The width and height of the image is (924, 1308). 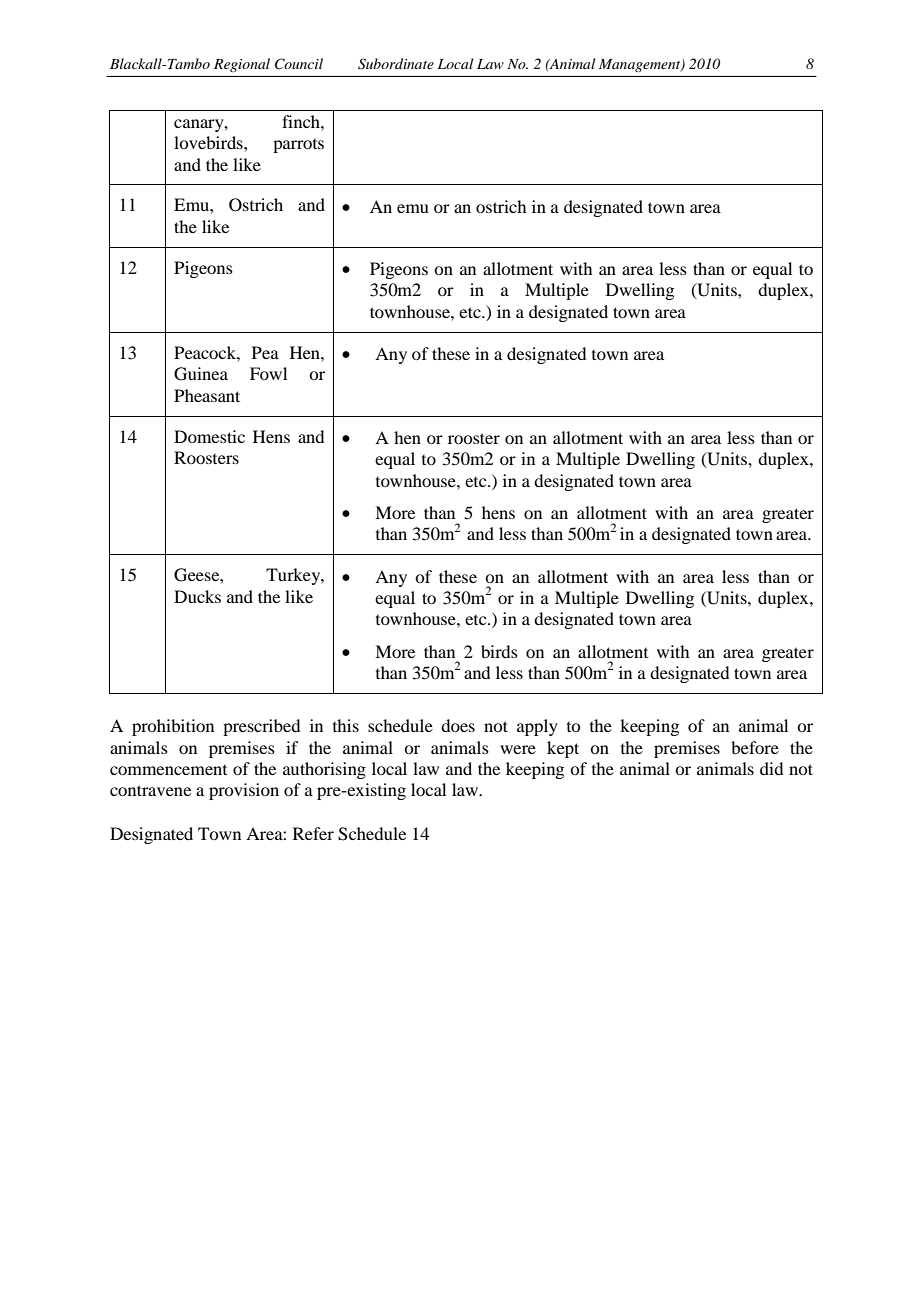 I want to click on Subordinate, so click(x=396, y=64).
